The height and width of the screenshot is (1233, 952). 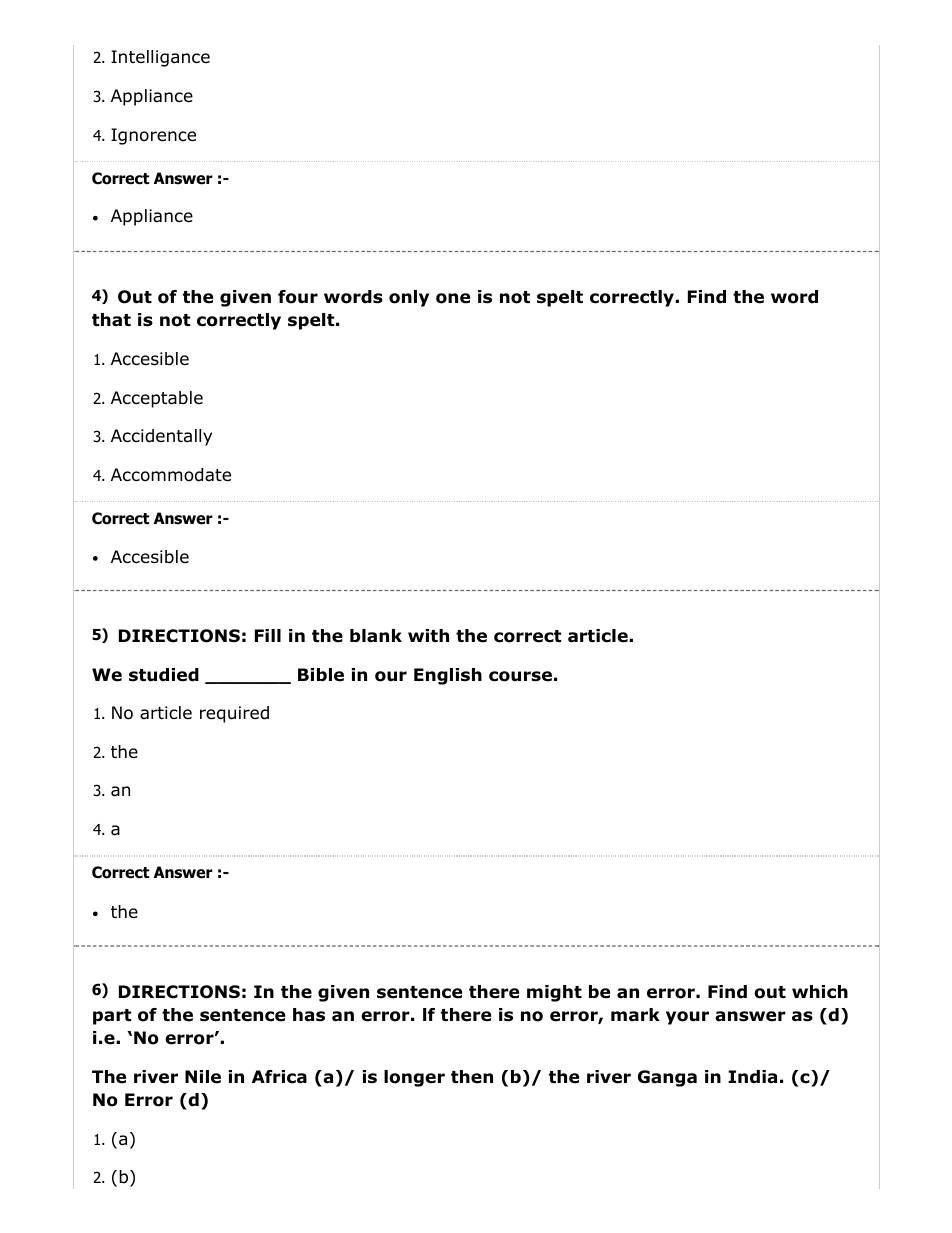 What do you see at coordinates (472, 1077) in the screenshot?
I see `then` at bounding box center [472, 1077].
